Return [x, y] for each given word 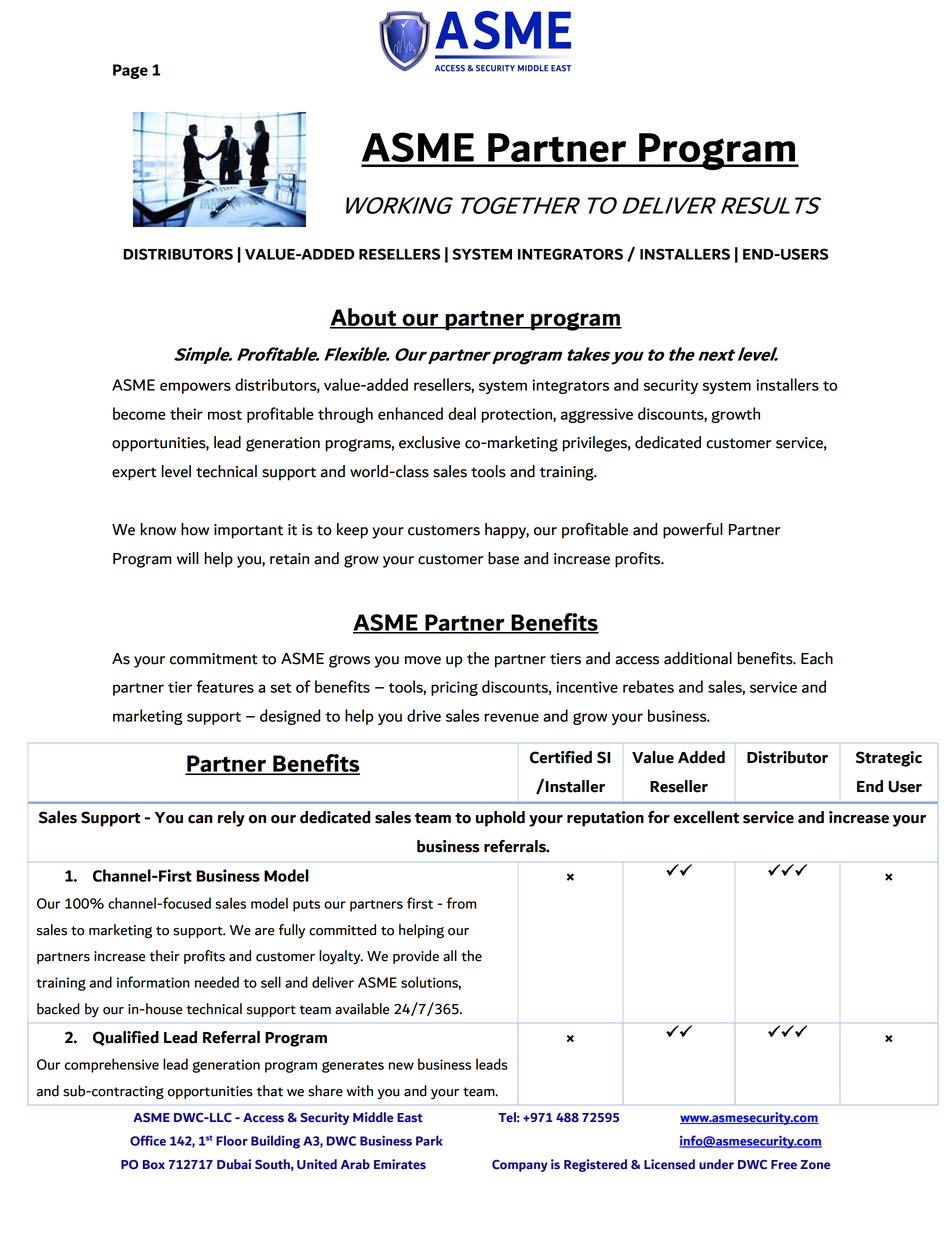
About [364, 318]
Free [784, 1165]
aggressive [597, 415]
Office [148, 1140]
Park [429, 1140]
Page [130, 71]
